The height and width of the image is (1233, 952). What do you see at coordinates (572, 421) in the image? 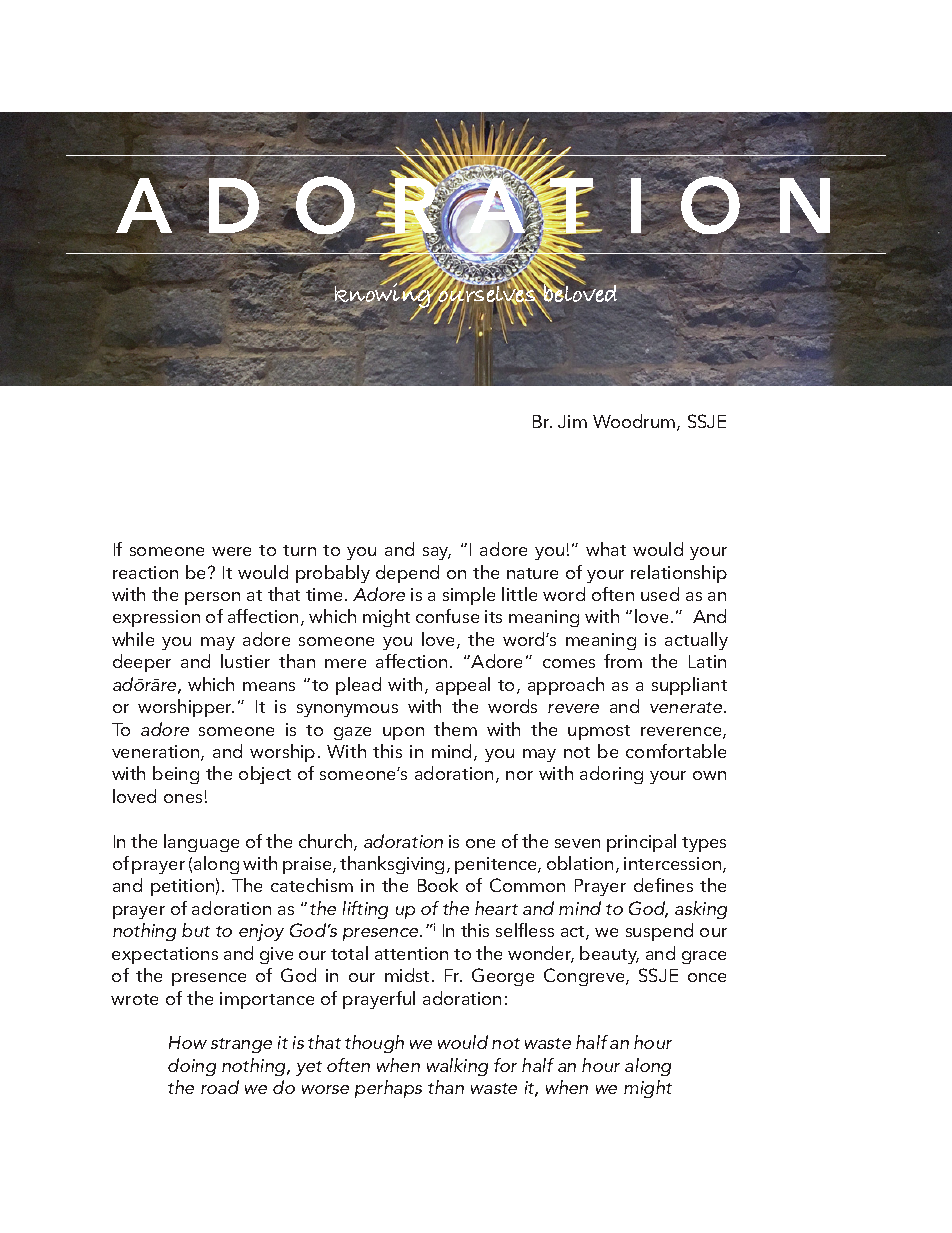
I see `Jim` at bounding box center [572, 421].
